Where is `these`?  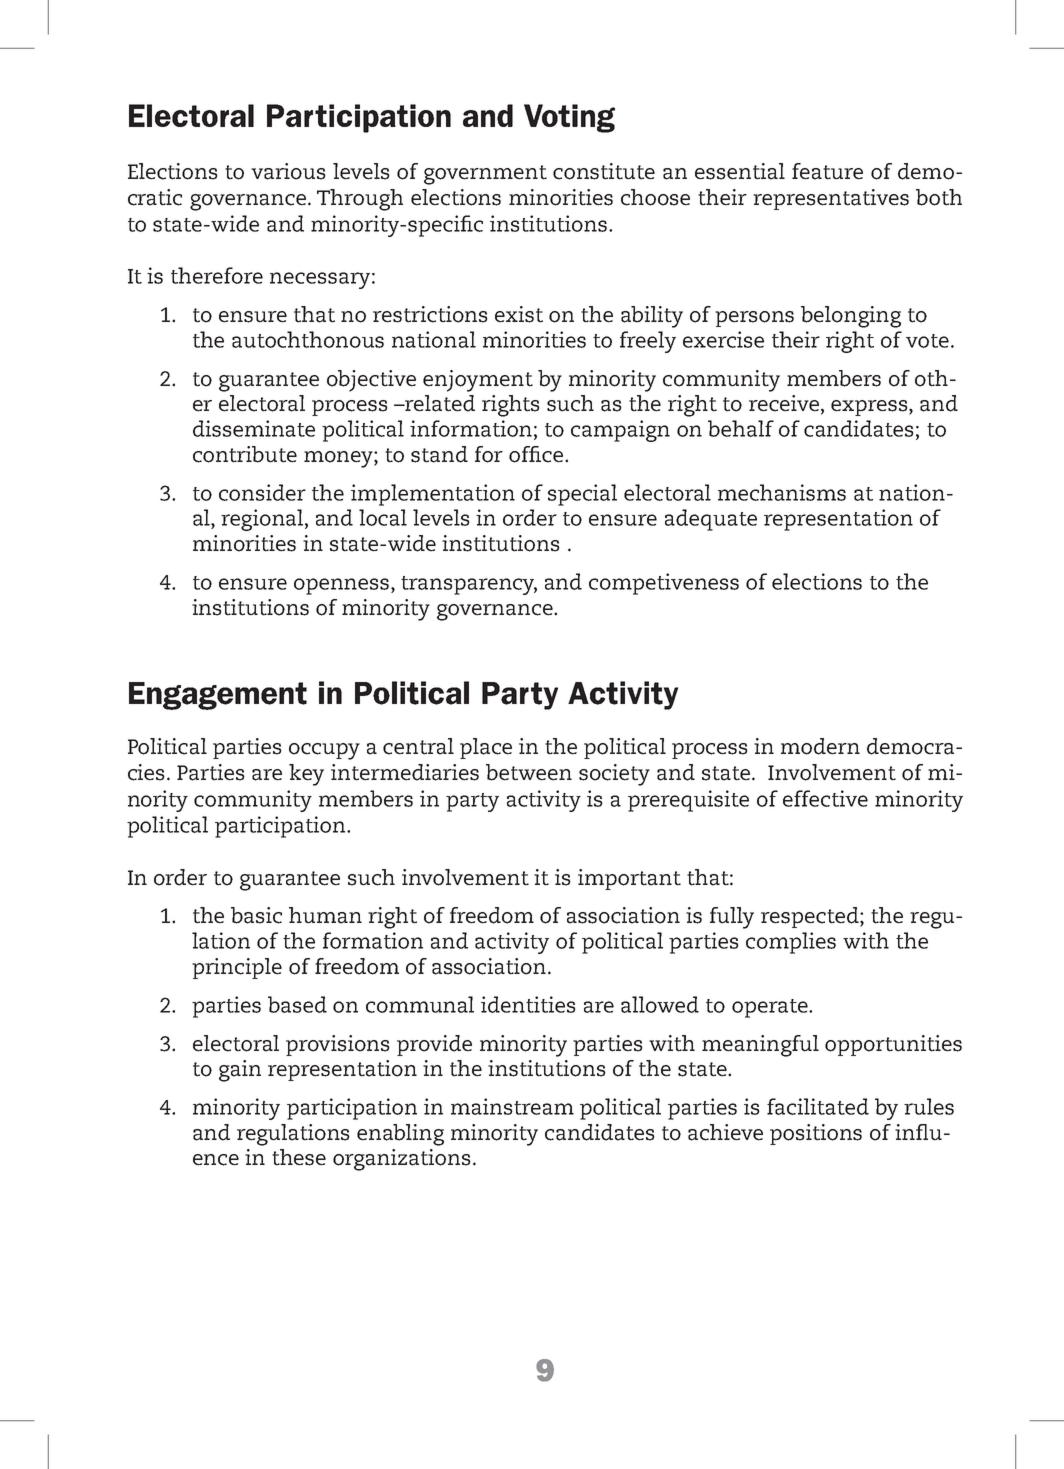
these is located at coordinates (299, 1157).
